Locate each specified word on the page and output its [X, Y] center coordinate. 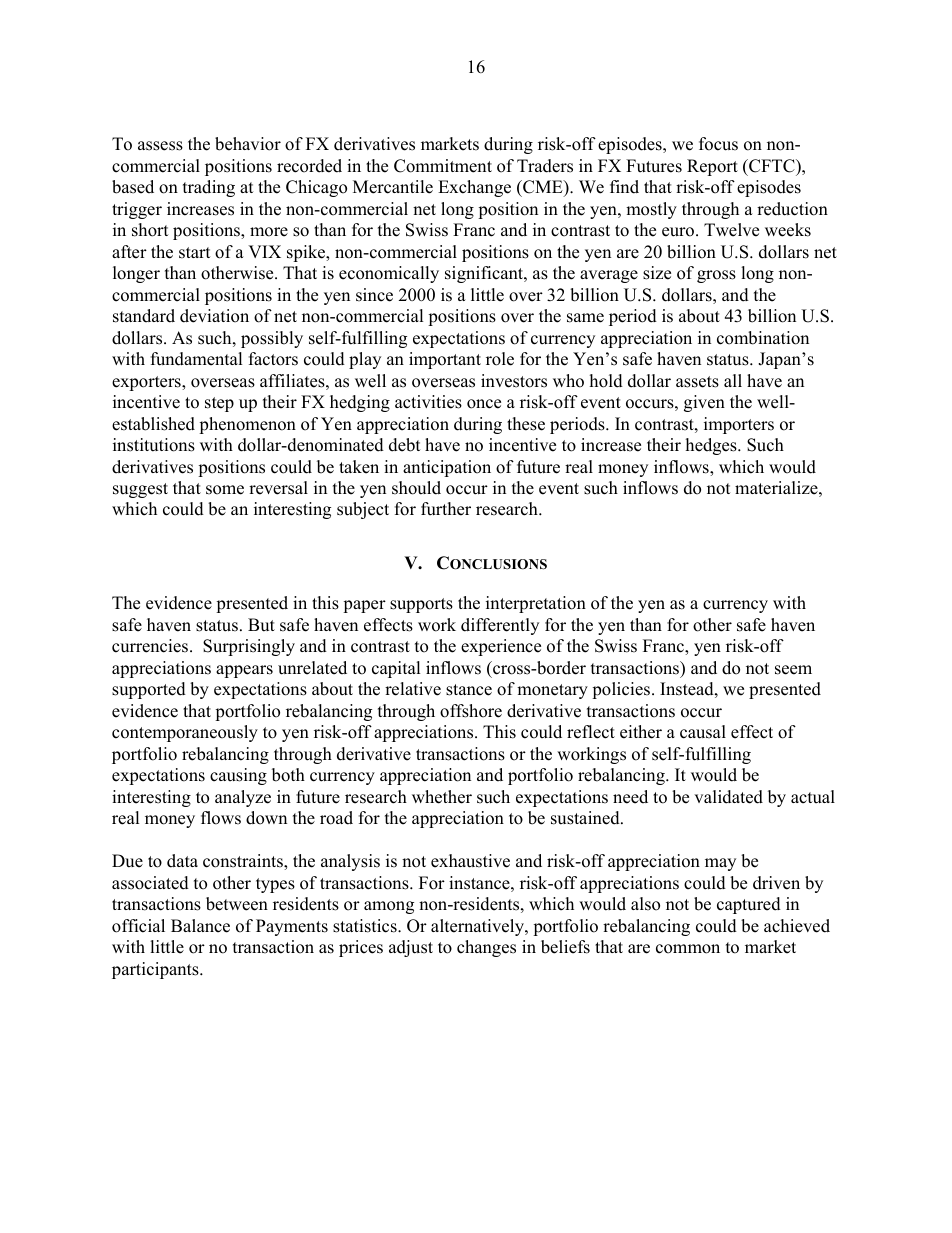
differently [500, 626]
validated [728, 797]
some [225, 490]
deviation [214, 316]
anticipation [447, 468]
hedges [712, 446]
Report [712, 167]
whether [442, 797]
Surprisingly [249, 647]
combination [763, 338]
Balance [200, 926]
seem [793, 670]
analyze [243, 798]
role [500, 359]
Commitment [443, 166]
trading [209, 188]
